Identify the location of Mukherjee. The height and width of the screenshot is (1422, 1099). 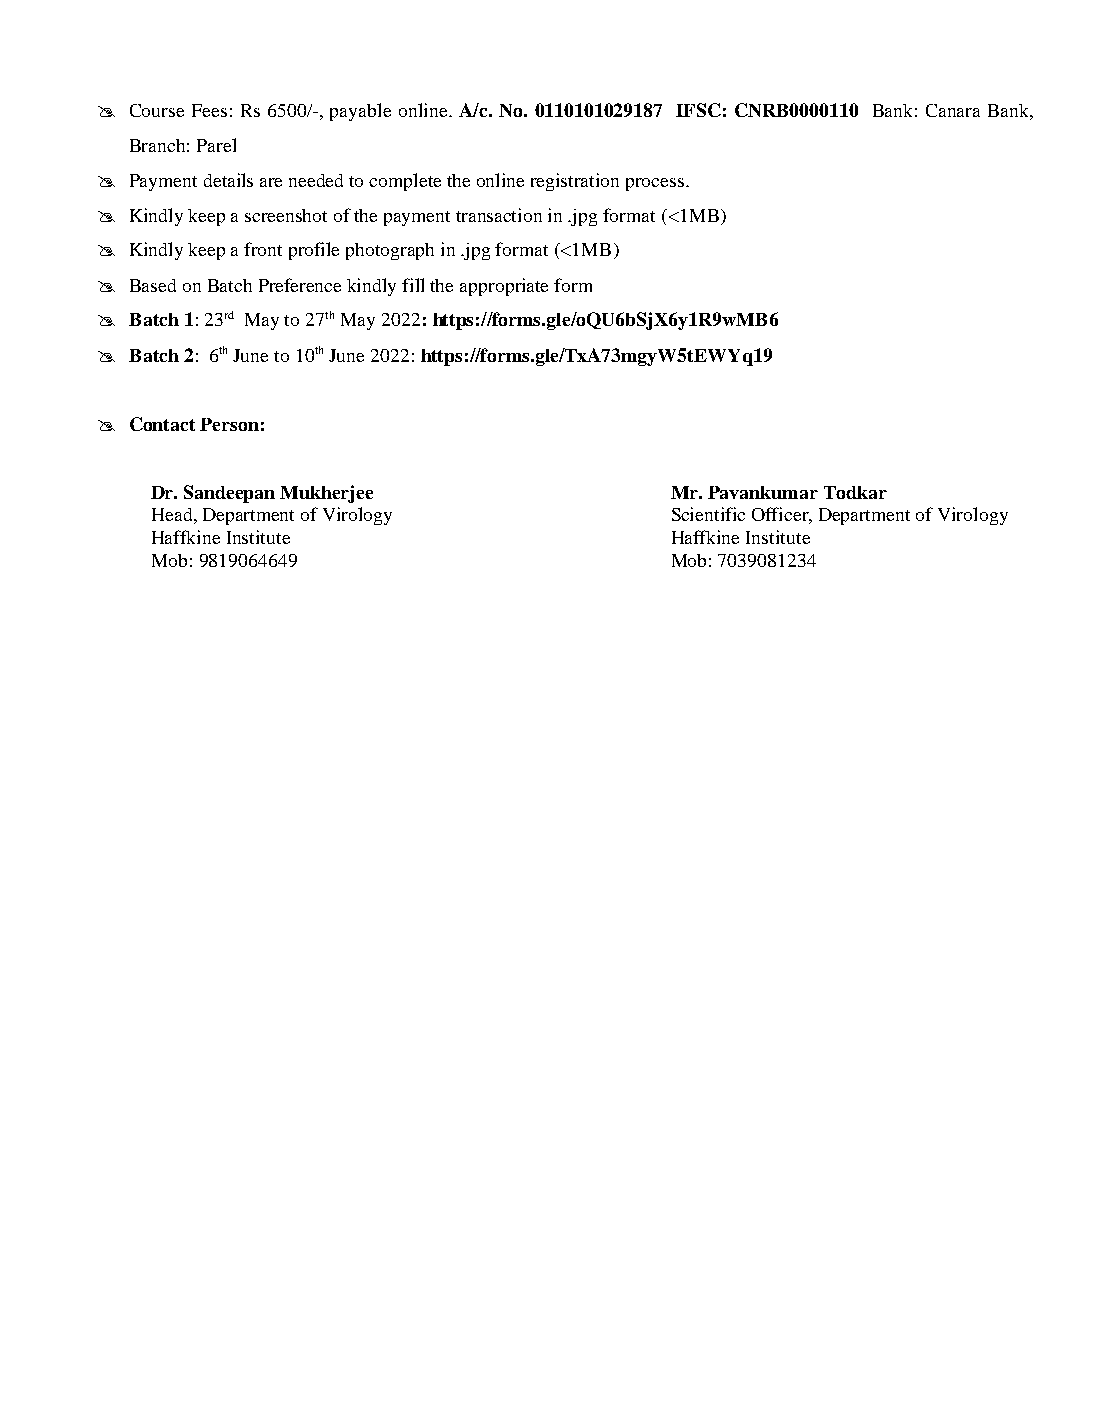
(326, 494).
